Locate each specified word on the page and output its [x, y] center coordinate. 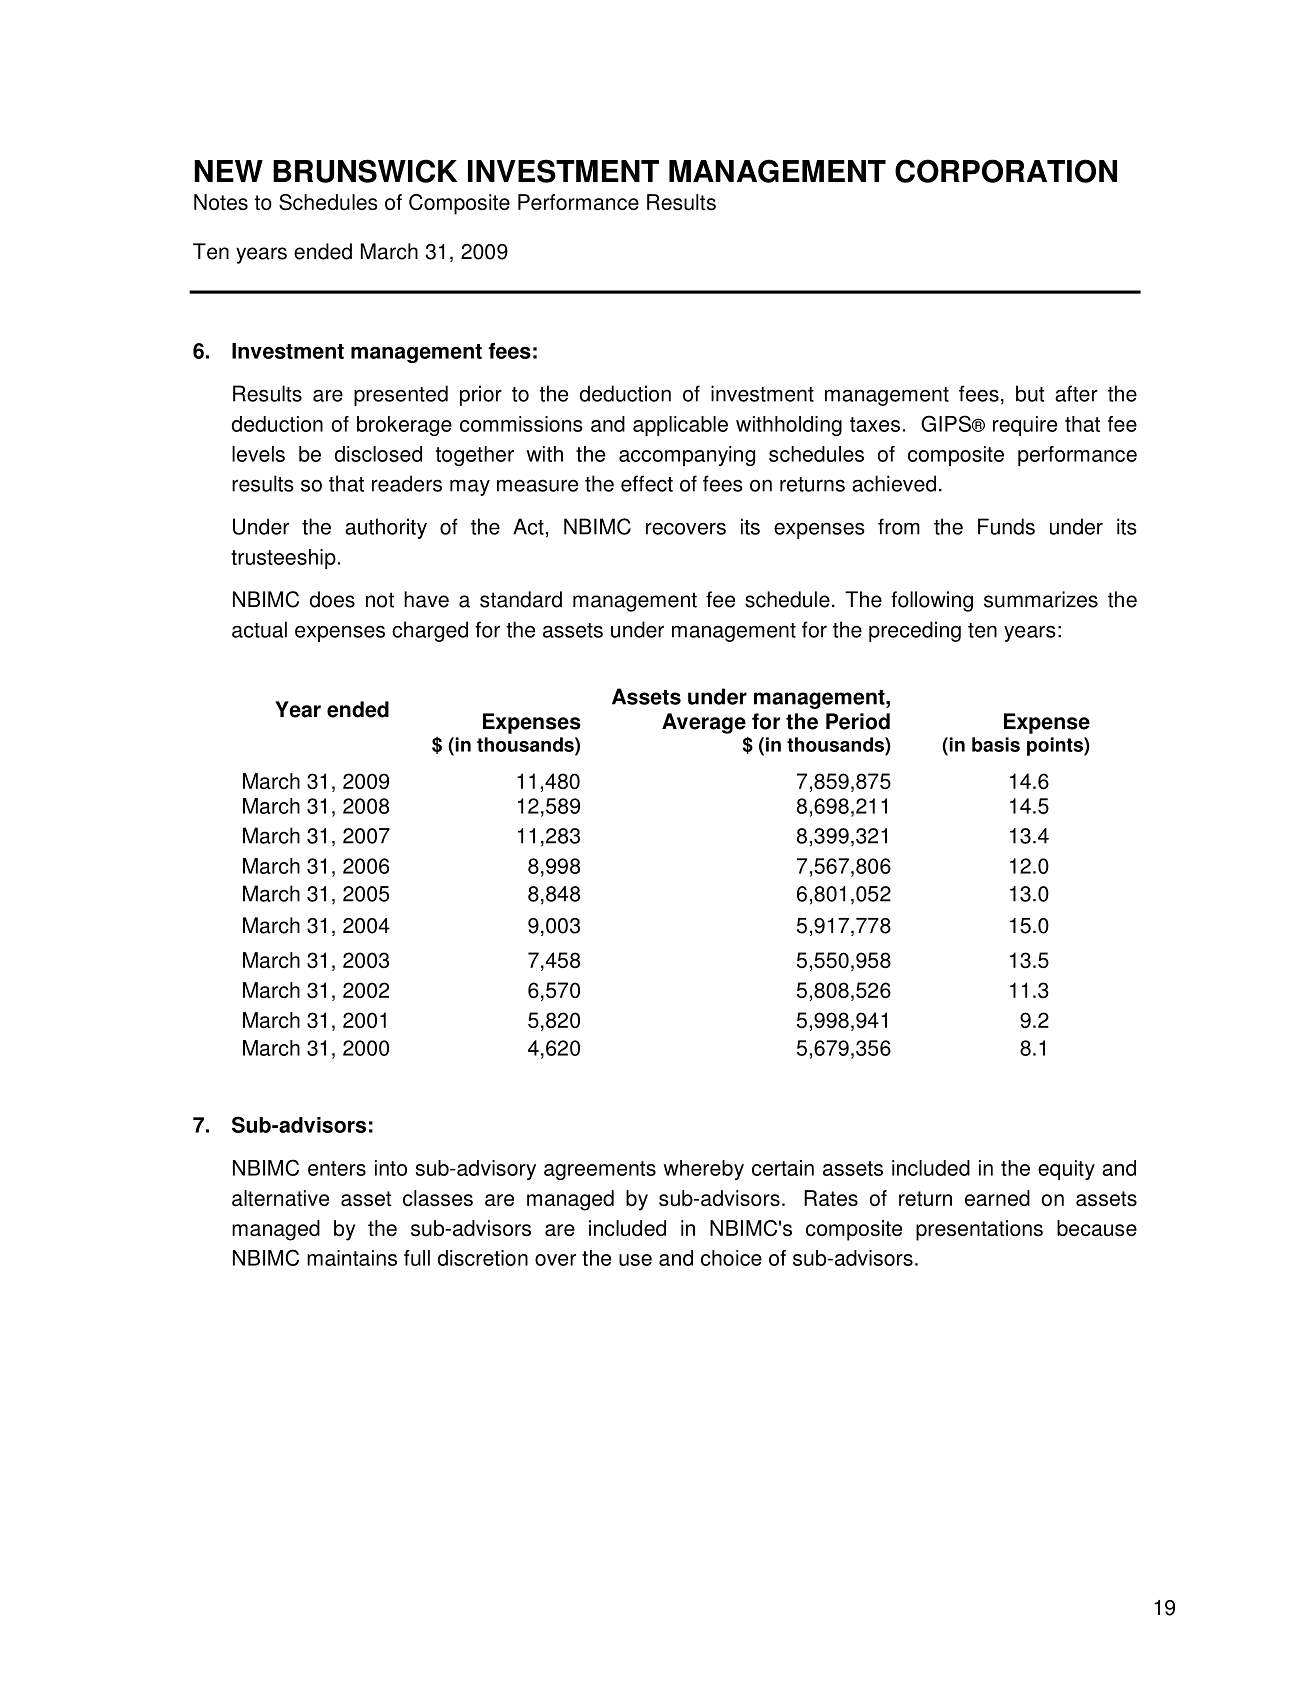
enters [337, 1168]
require [1025, 426]
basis [996, 744]
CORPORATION [1006, 171]
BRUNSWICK [365, 171]
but [1030, 393]
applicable [680, 426]
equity [1066, 1170]
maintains [352, 1258]
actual [259, 629]
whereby [704, 1170]
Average [704, 723]
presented [401, 395]
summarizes [1041, 599]
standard [521, 599]
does [332, 599]
